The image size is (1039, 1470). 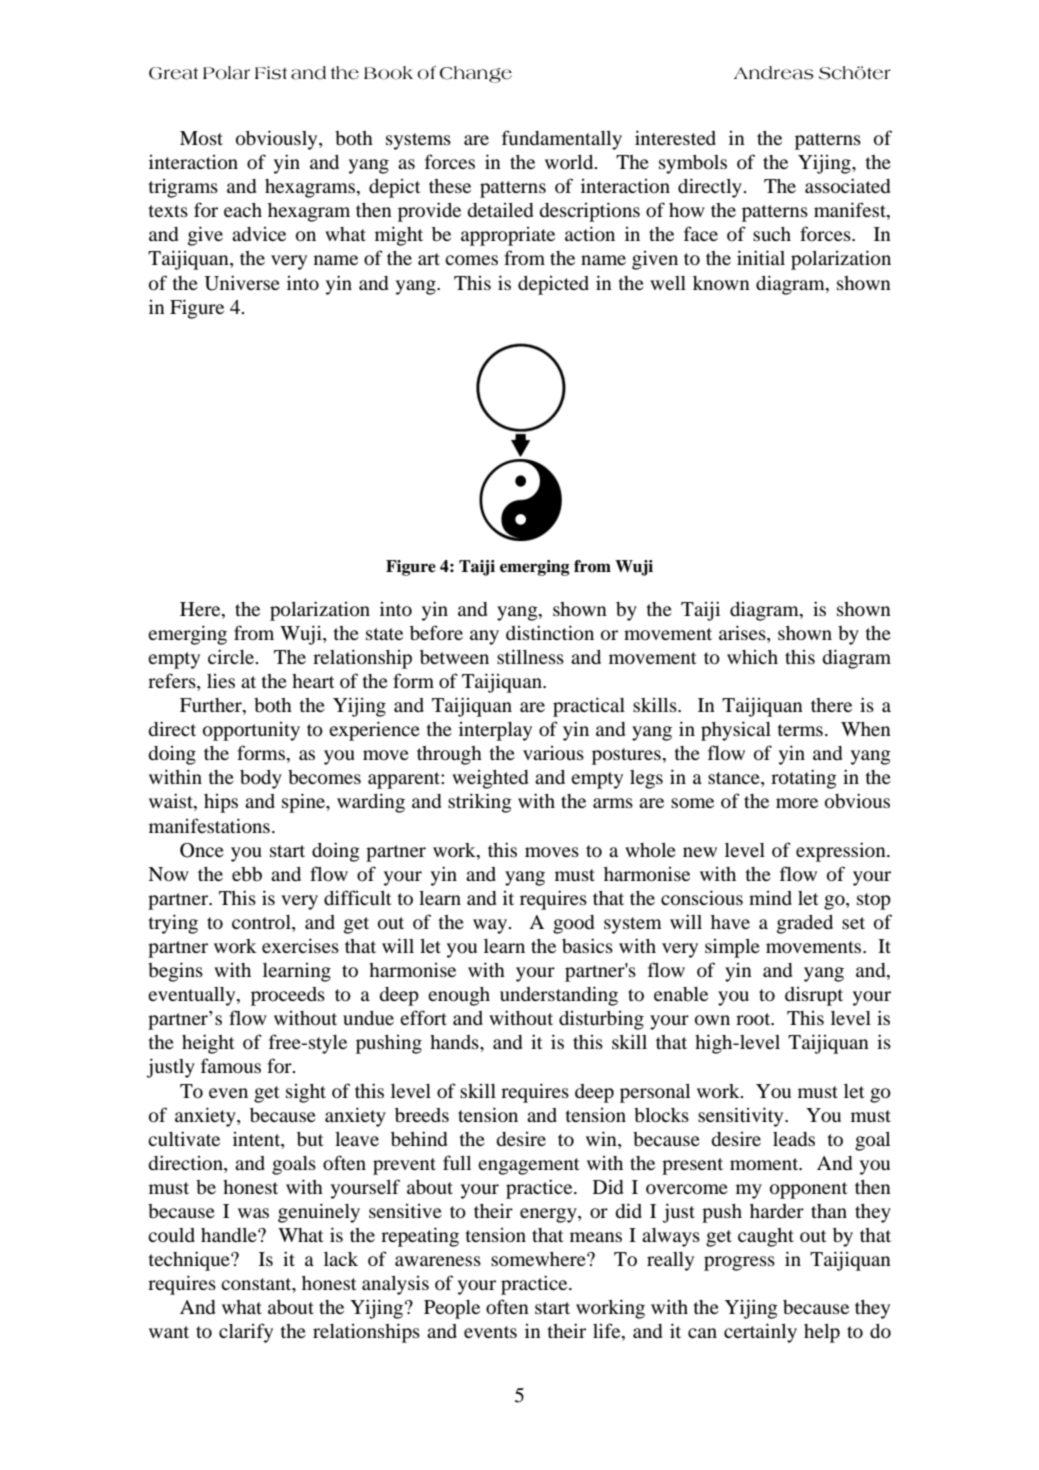 I want to click on fundamentally, so click(x=562, y=140).
